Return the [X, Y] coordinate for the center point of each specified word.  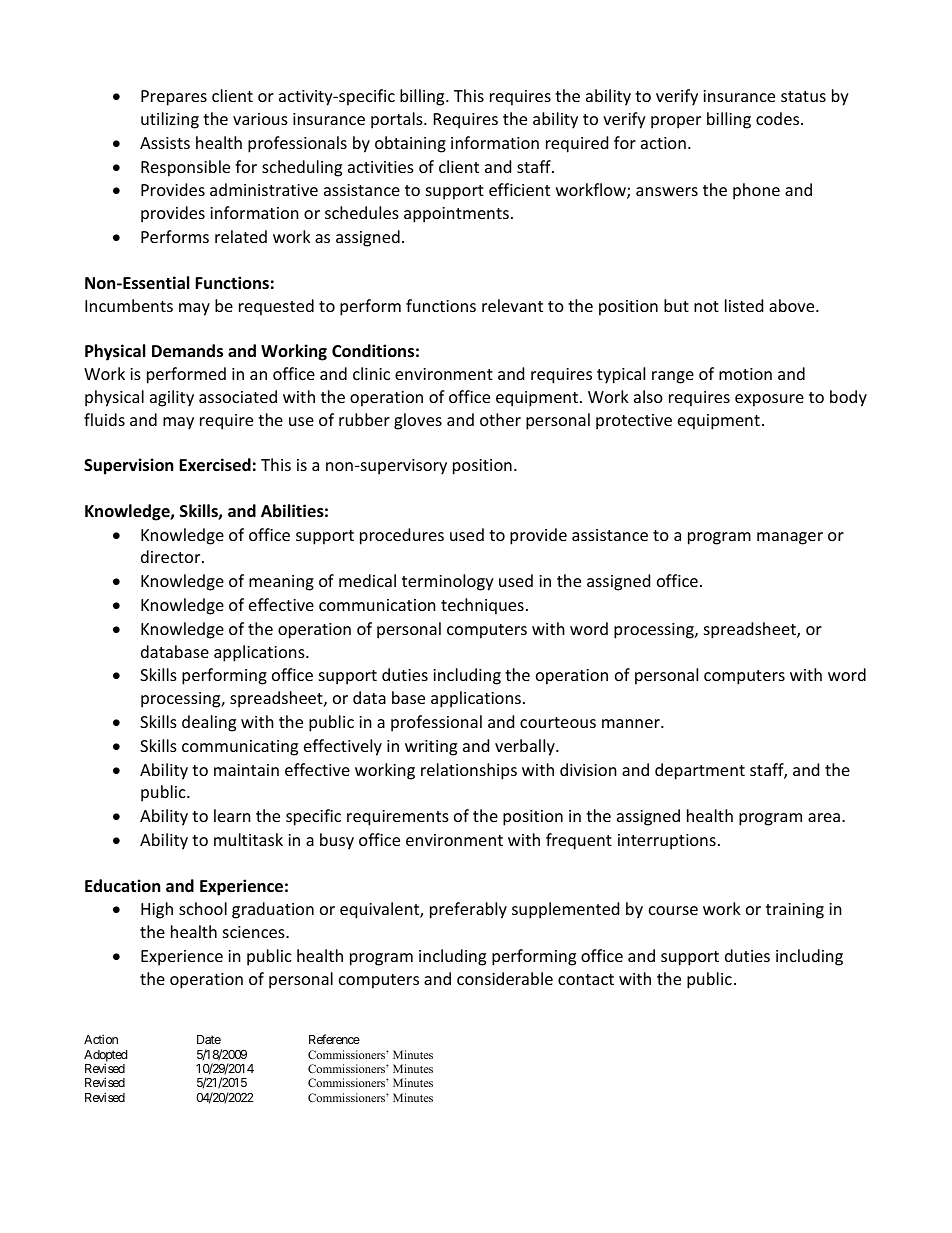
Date [209, 1039]
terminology [448, 582]
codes [779, 118]
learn [232, 815]
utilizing [170, 120]
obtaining [410, 144]
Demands [187, 351]
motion [745, 374]
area [824, 817]
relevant [512, 305]
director [172, 556]
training [795, 911]
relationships [469, 771]
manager [790, 538]
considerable [505, 978]
